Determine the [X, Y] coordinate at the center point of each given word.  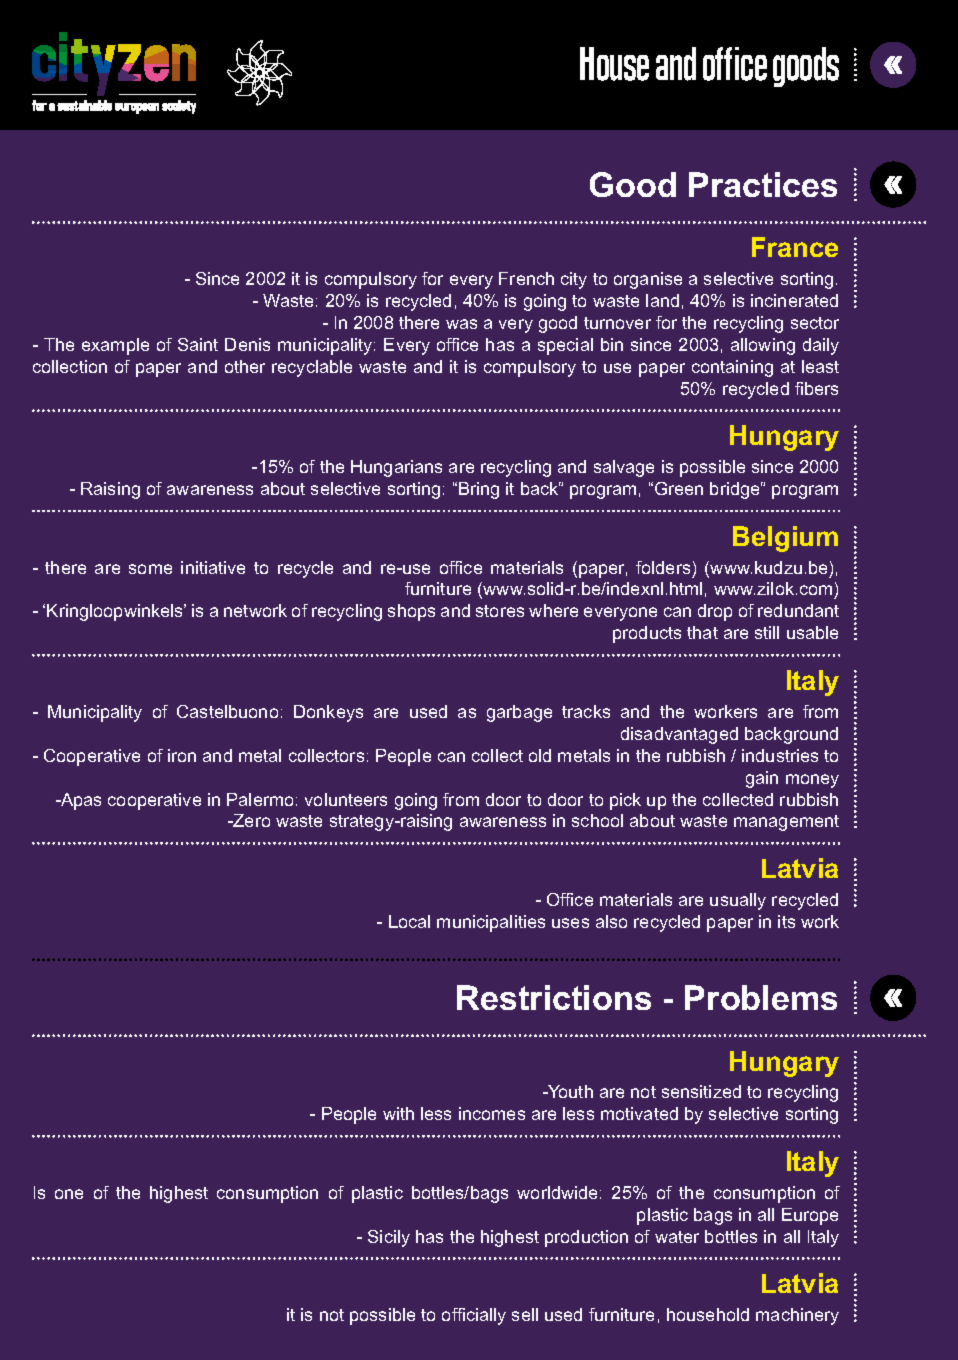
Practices [763, 184]
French [526, 278]
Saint [198, 344]
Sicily [389, 1238]
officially [474, 1316]
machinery [797, 1316]
